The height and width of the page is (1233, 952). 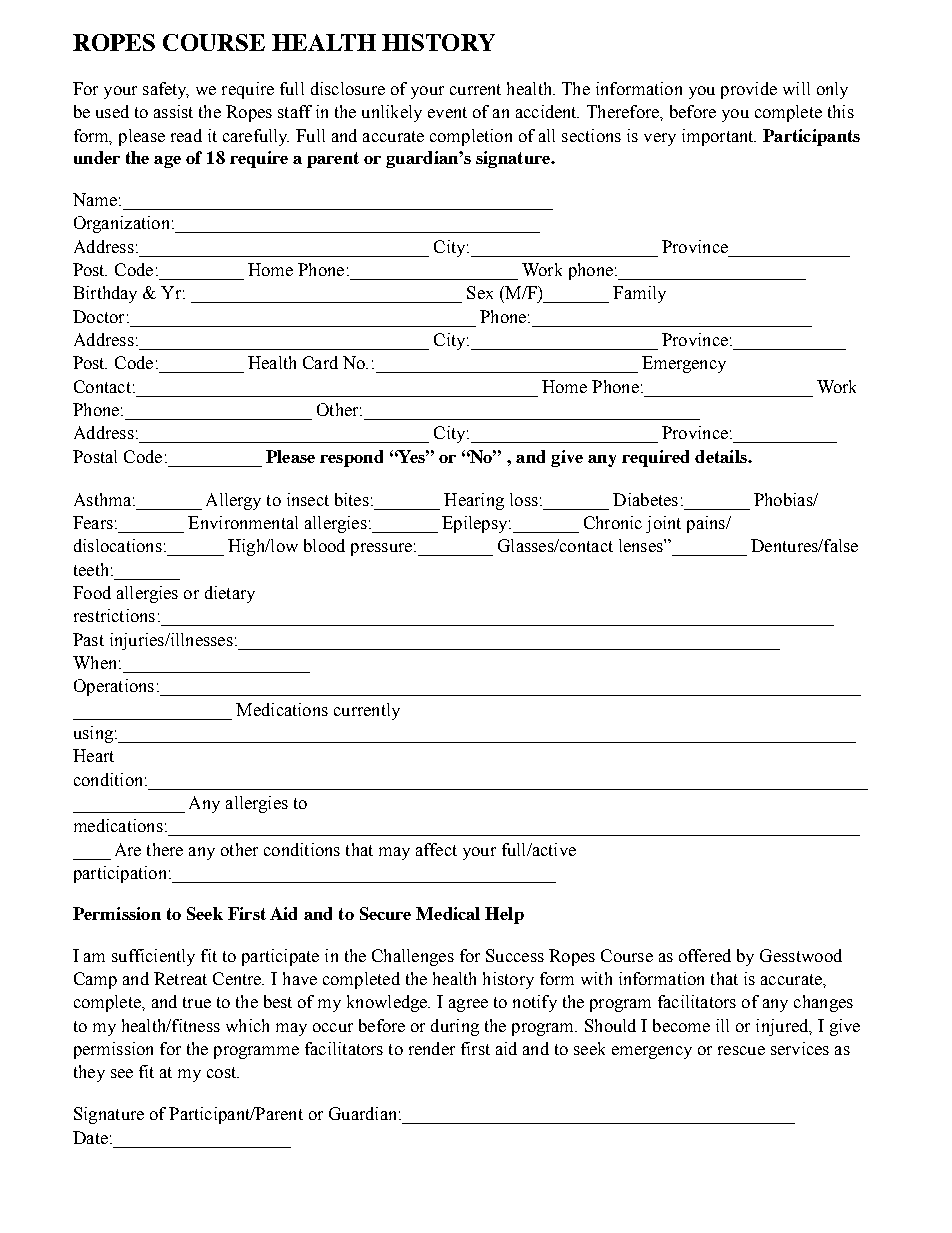 I want to click on event, so click(x=447, y=112).
